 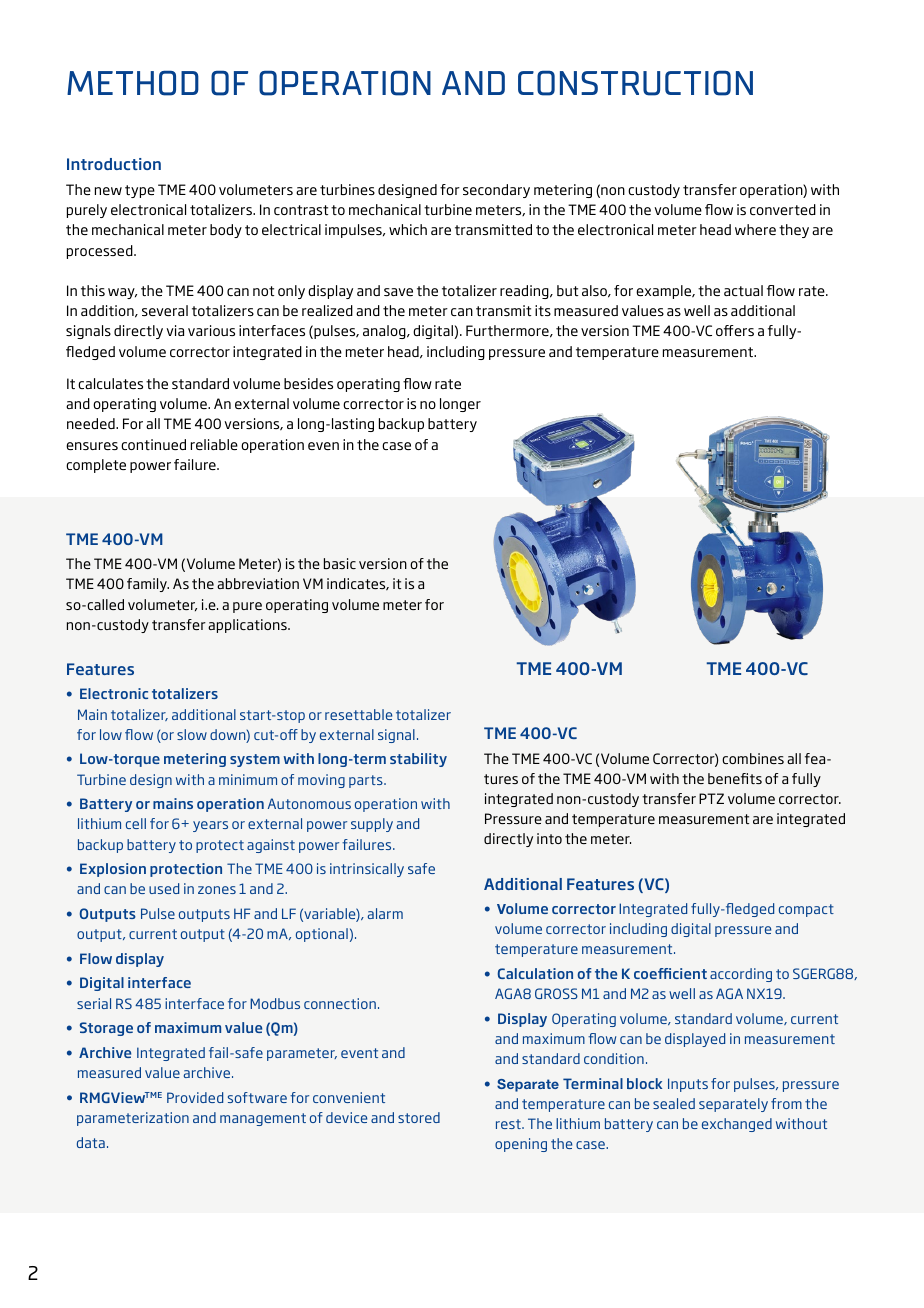 What do you see at coordinates (367, 870) in the screenshot?
I see `intrinsically` at bounding box center [367, 870].
